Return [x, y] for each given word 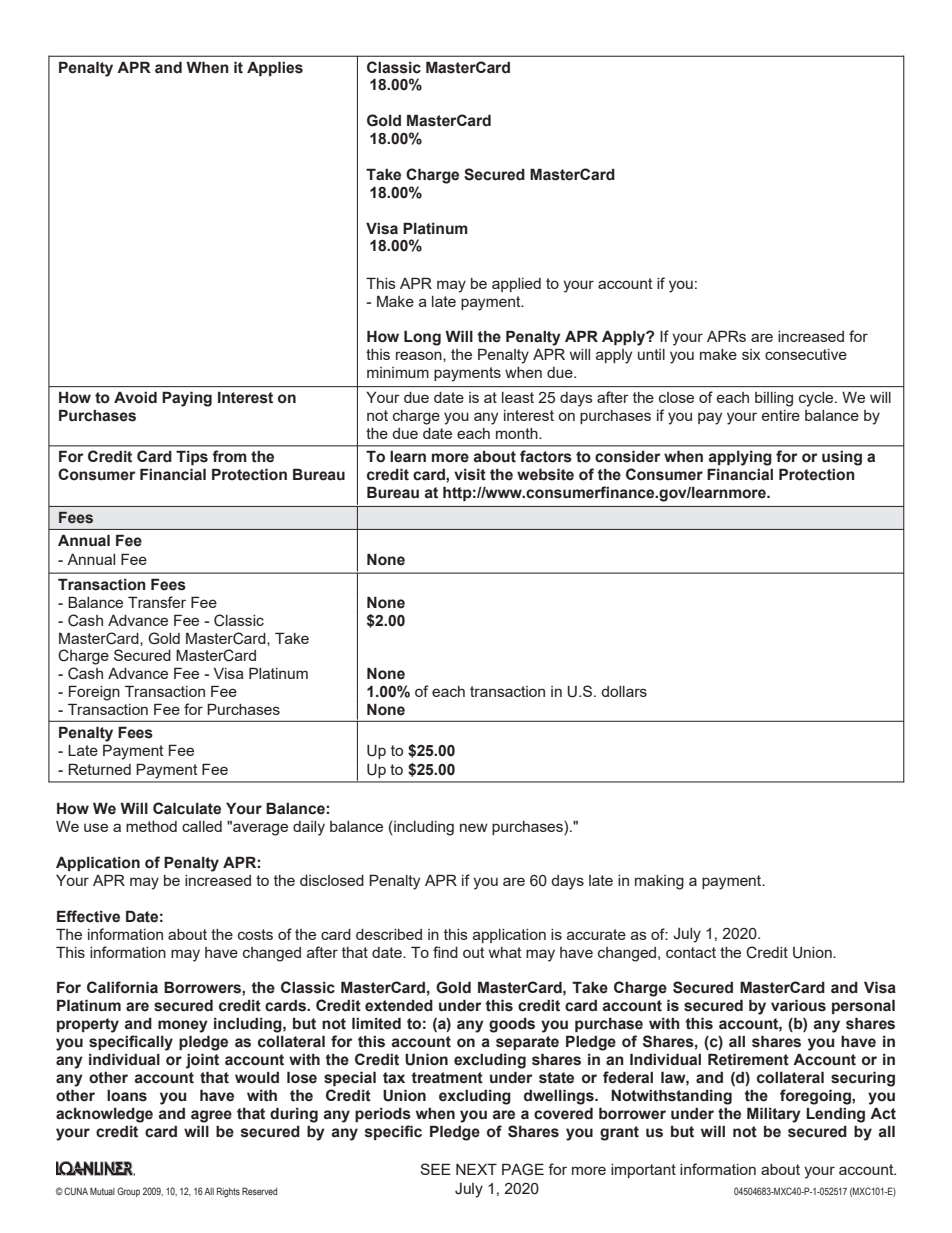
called [202, 826]
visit [470, 475]
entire [781, 415]
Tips [192, 457]
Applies [275, 68]
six [751, 354]
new [474, 827]
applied [516, 285]
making [659, 882]
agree [211, 1116]
